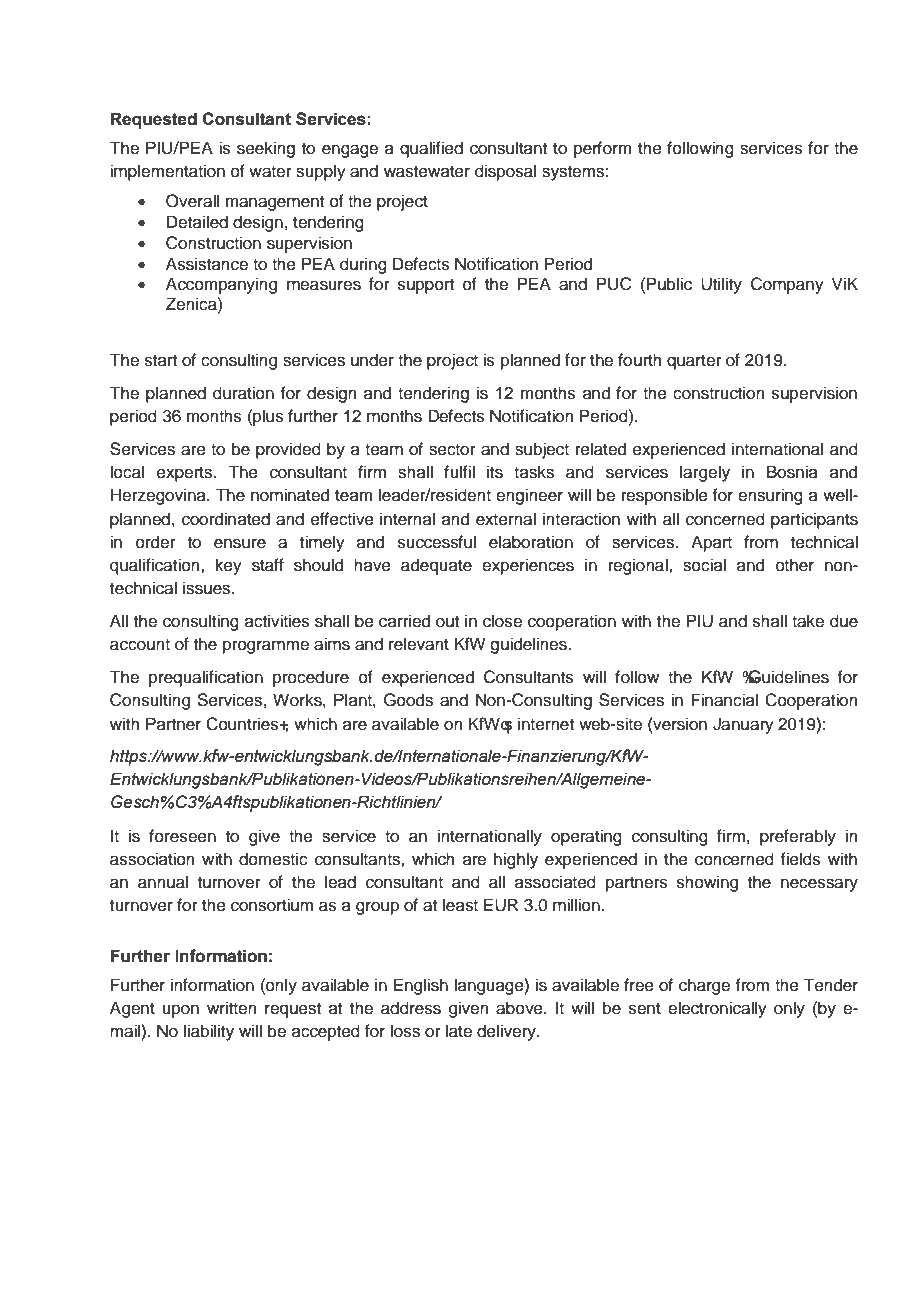 This screenshot has width=924, height=1308. Describe the element at coordinates (603, 149) in the screenshot. I see `perform` at that location.
